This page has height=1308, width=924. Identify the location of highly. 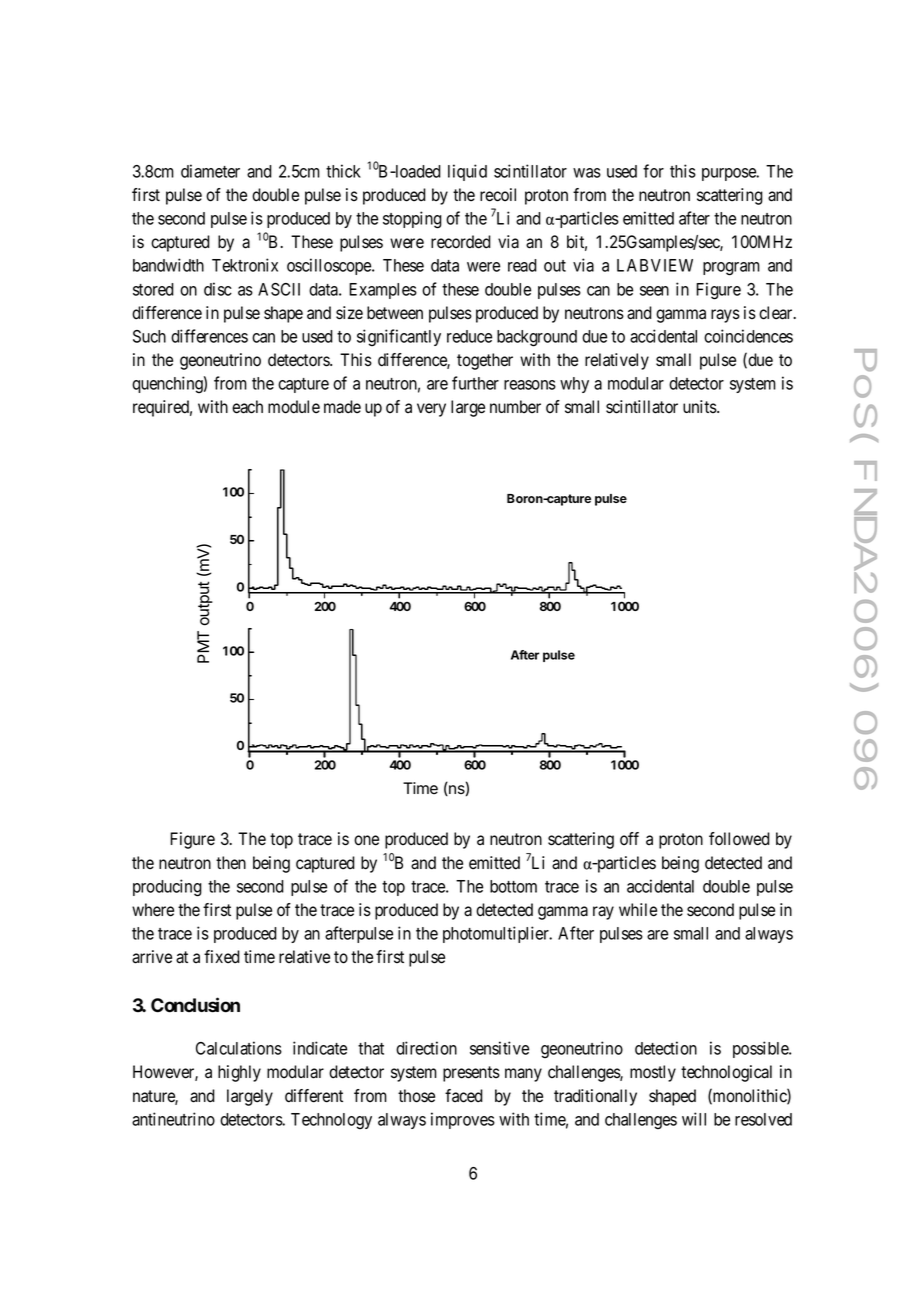
(239, 1073).
